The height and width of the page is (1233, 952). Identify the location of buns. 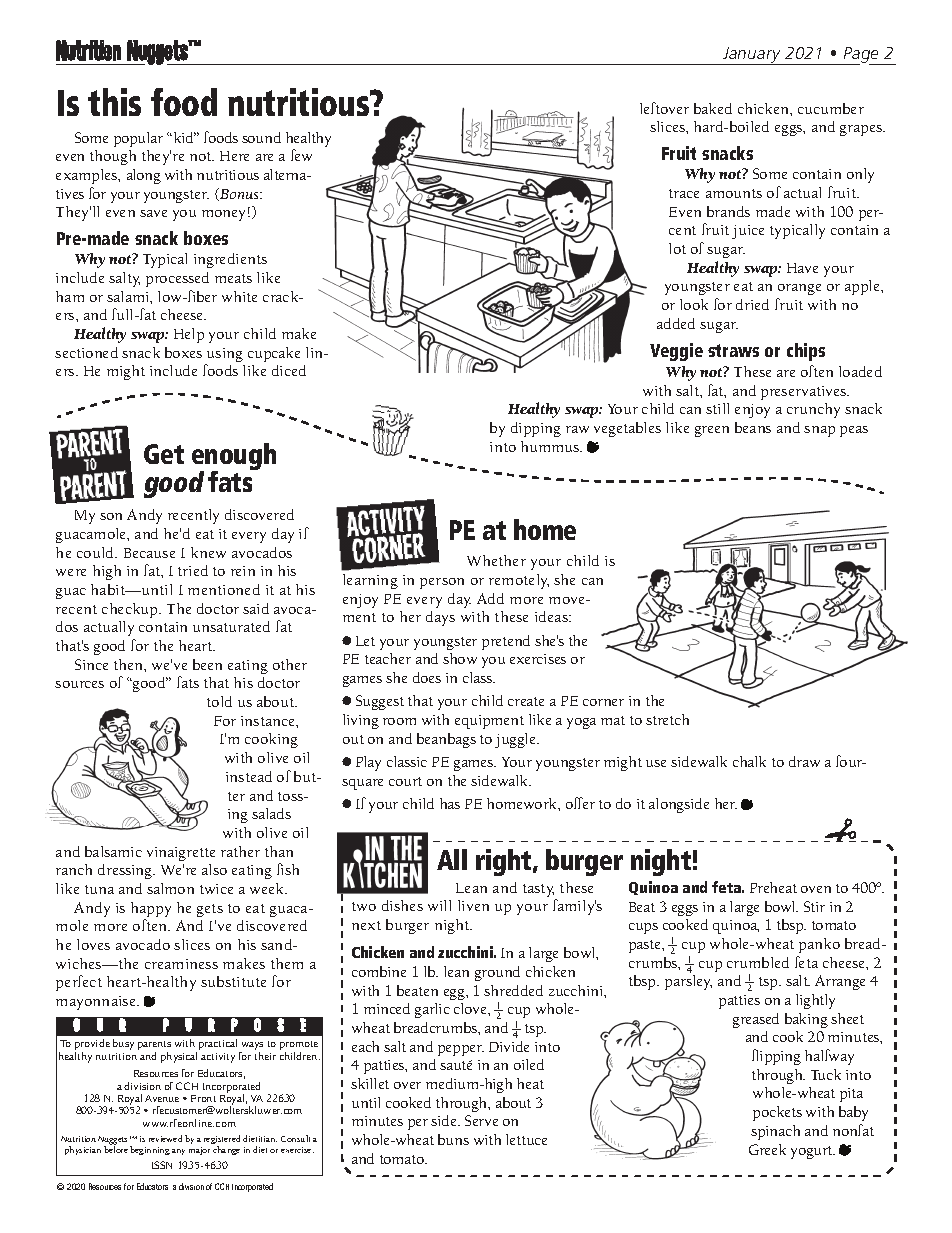
(453, 1139).
